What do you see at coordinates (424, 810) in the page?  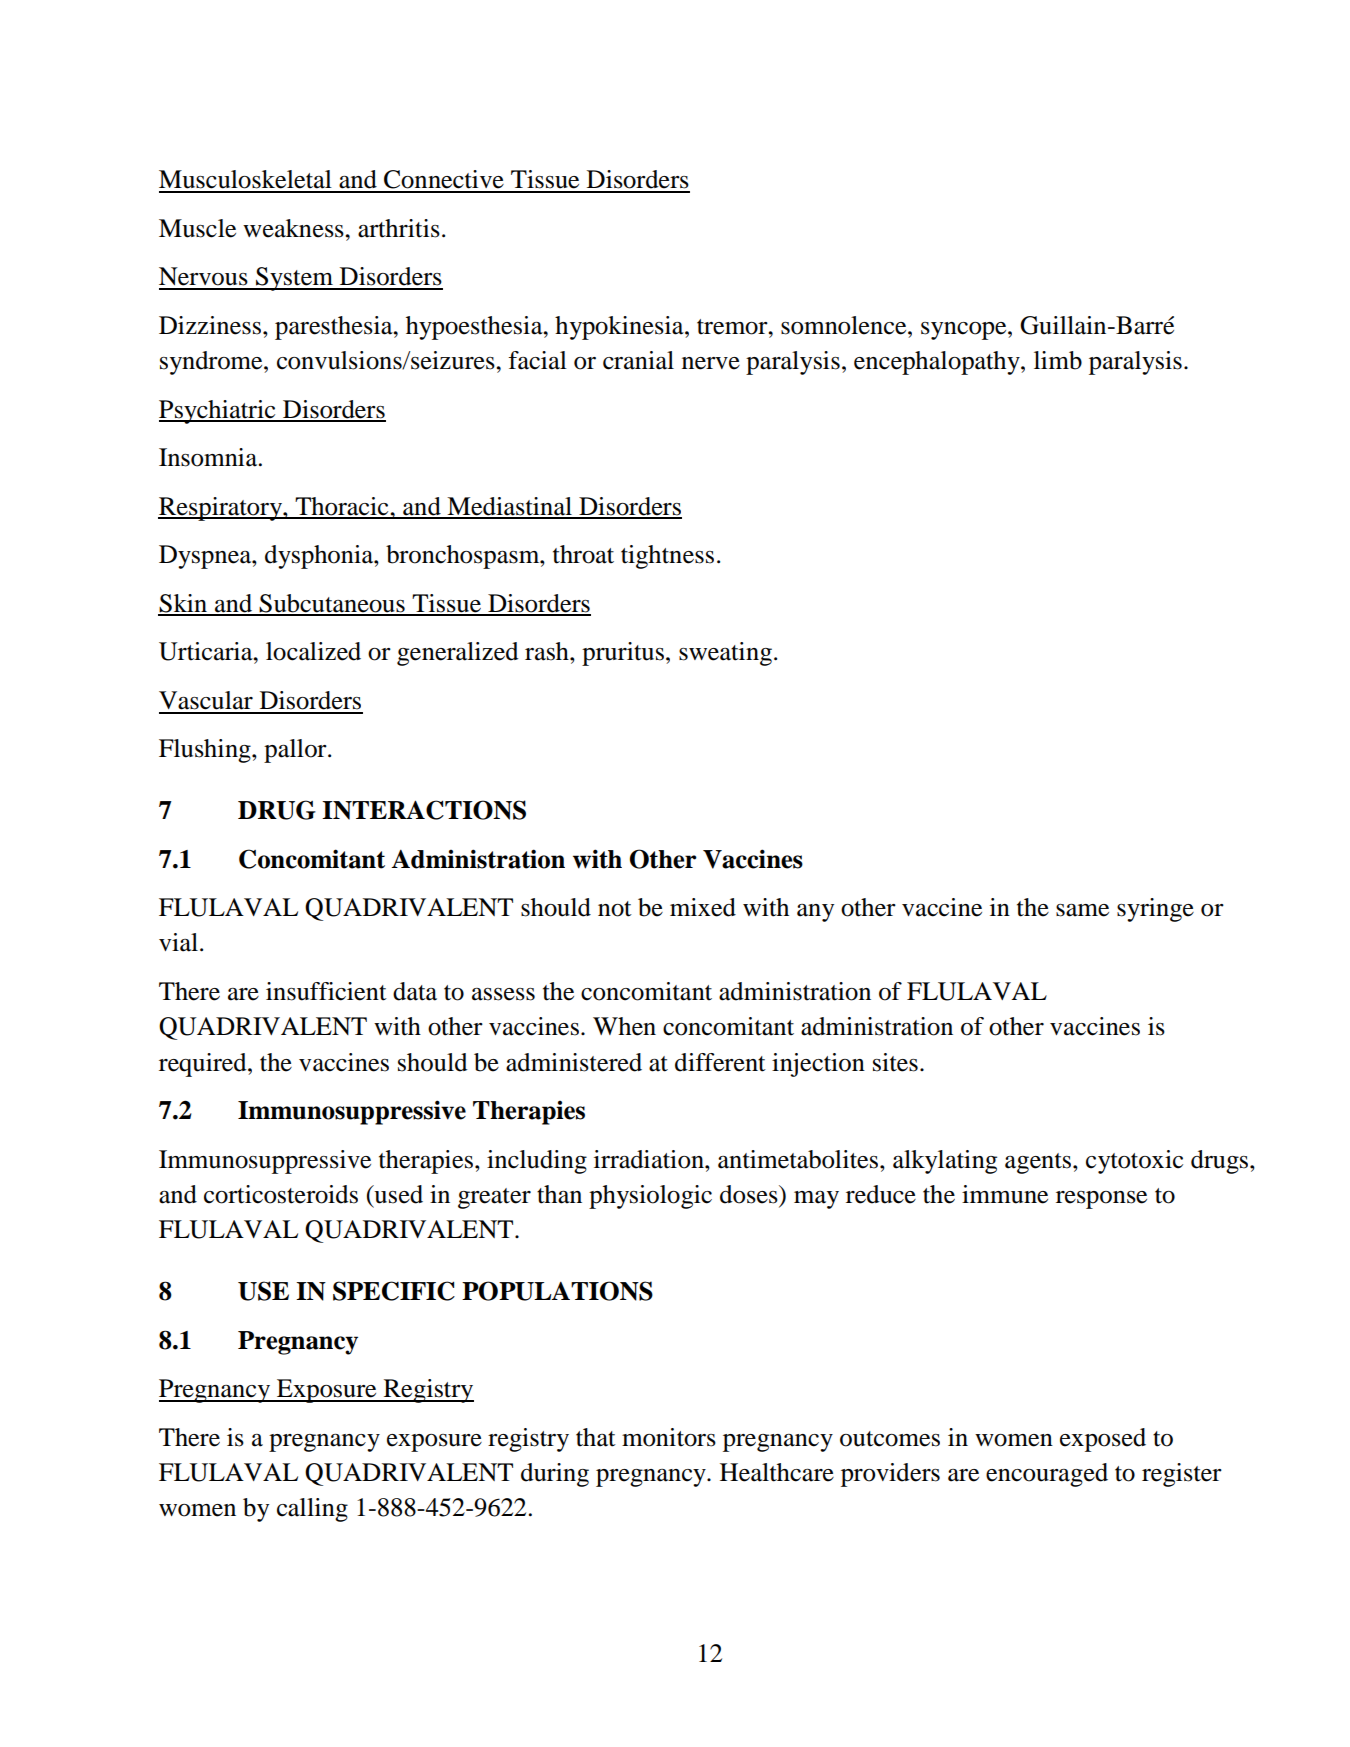 I see `INTERACTIONS` at bounding box center [424, 810].
